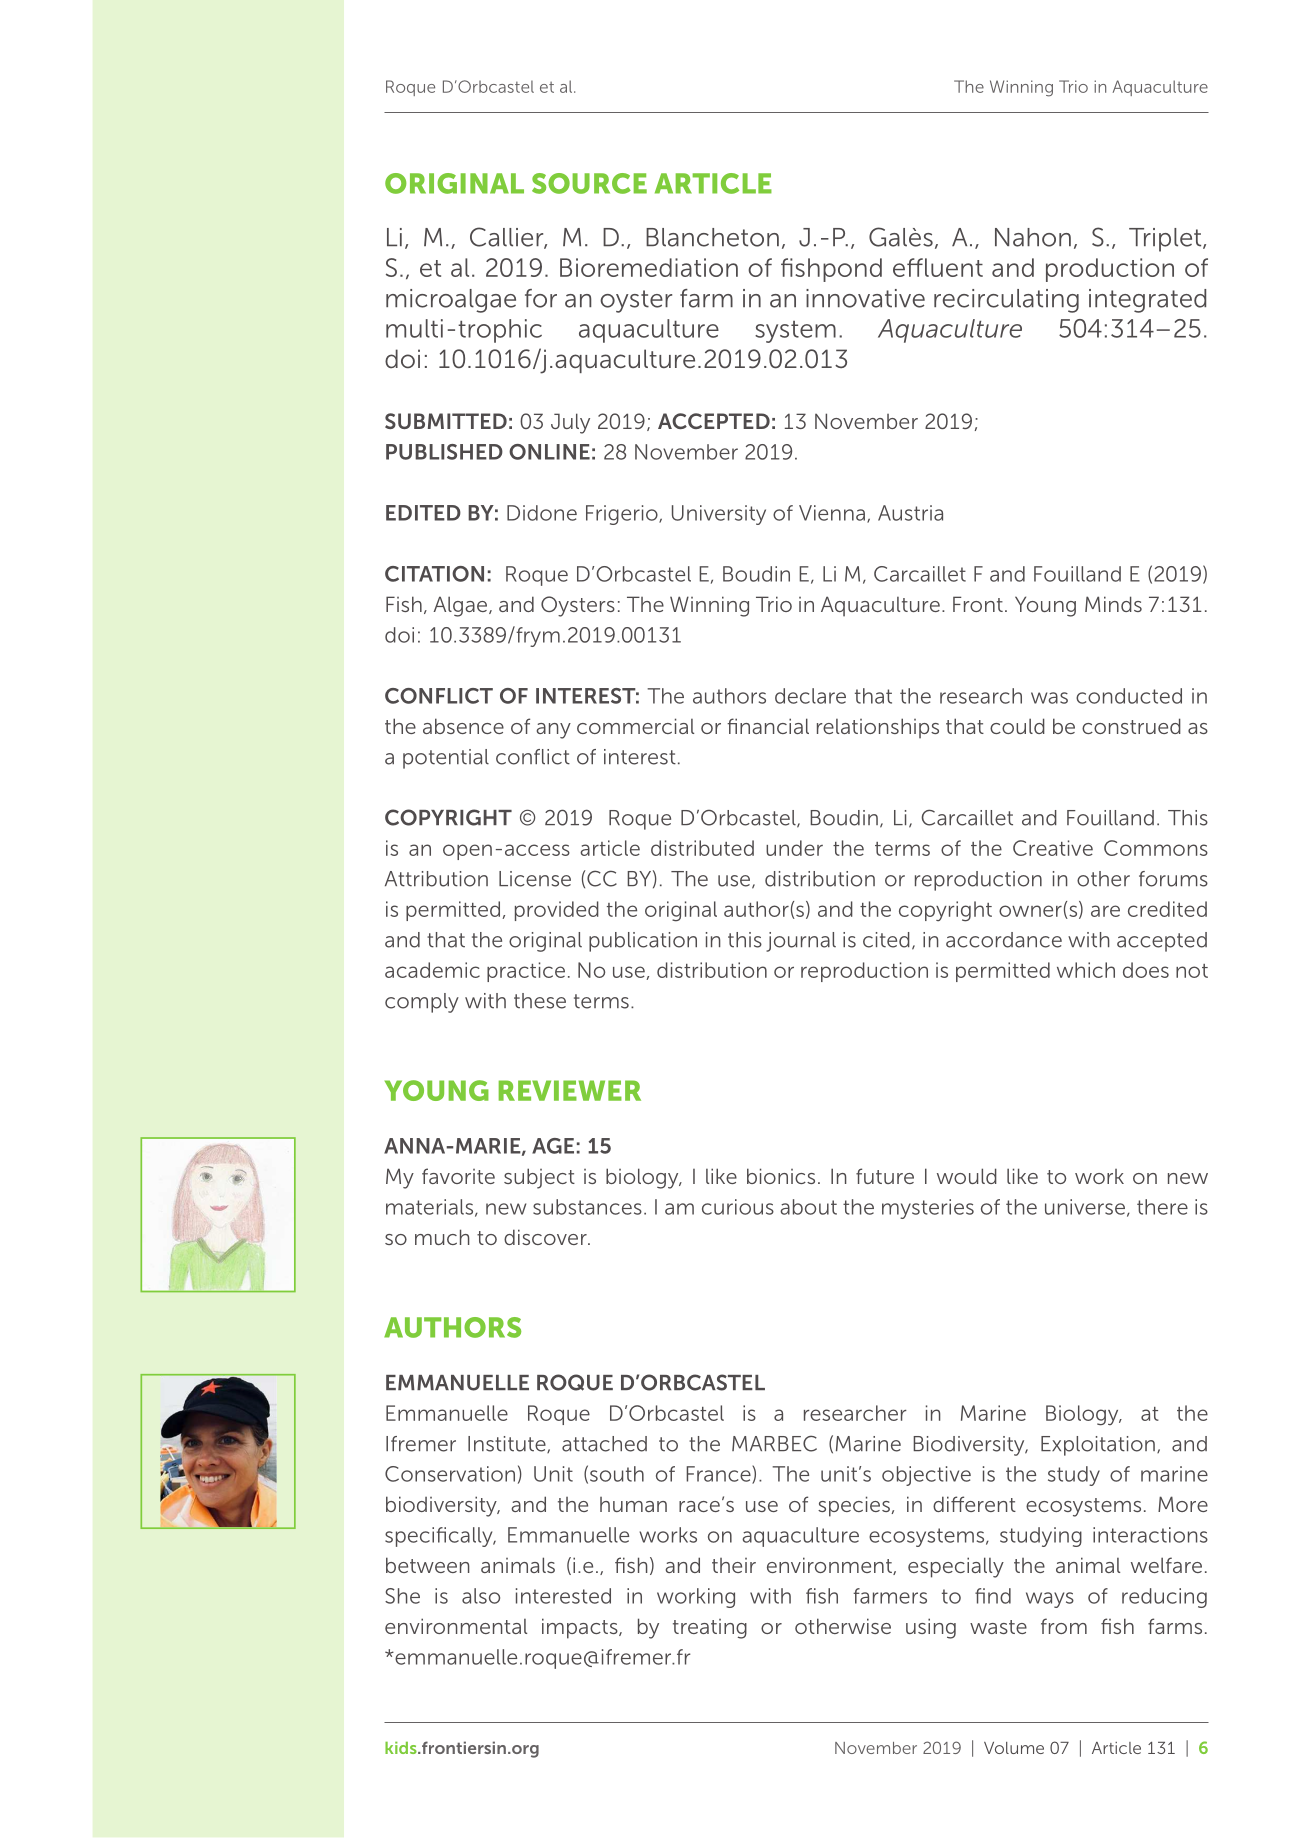 The width and height of the image is (1301, 1840). What do you see at coordinates (526, 972) in the image?
I see `practice` at bounding box center [526, 972].
